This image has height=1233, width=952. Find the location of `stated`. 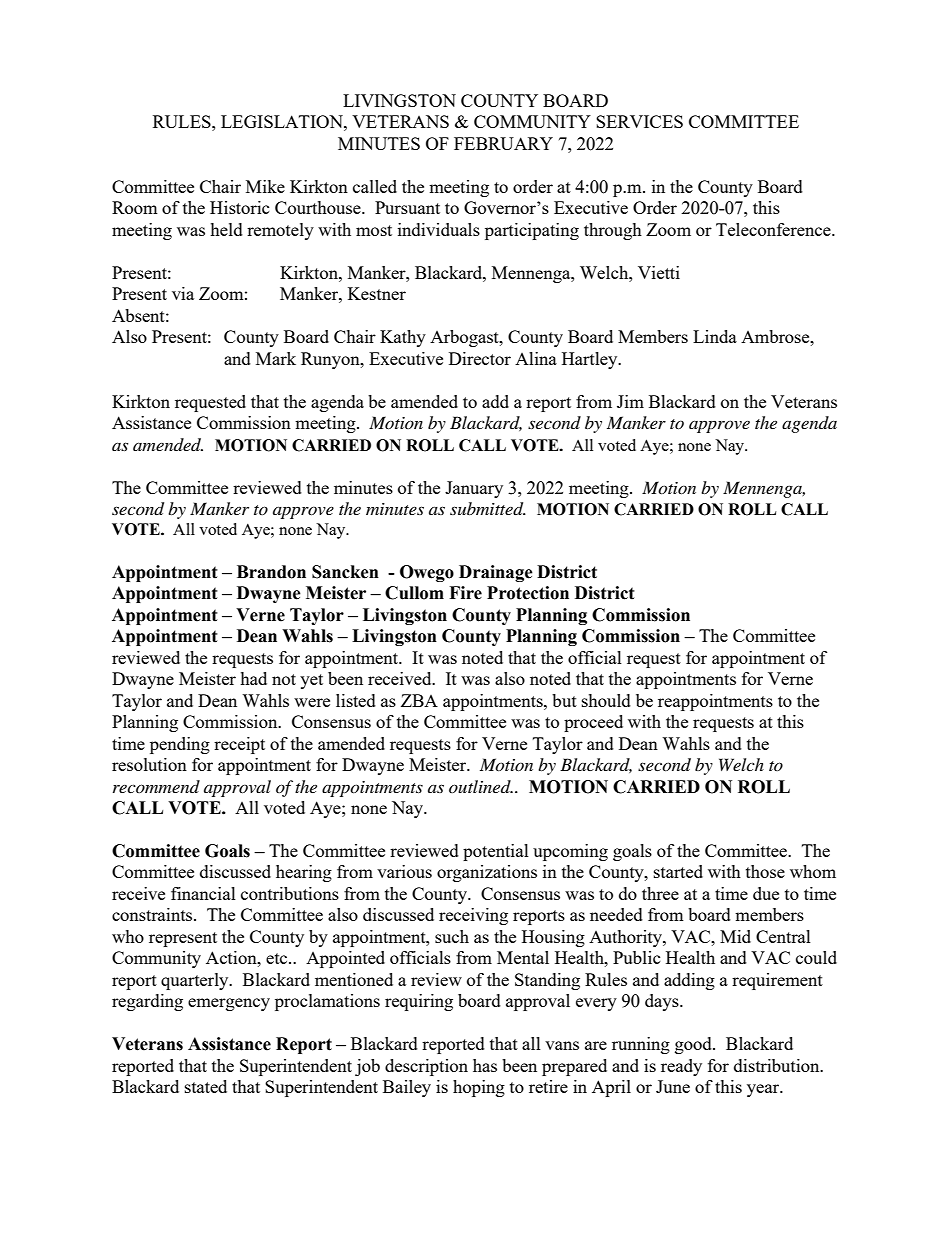

stated is located at coordinates (206, 1086).
